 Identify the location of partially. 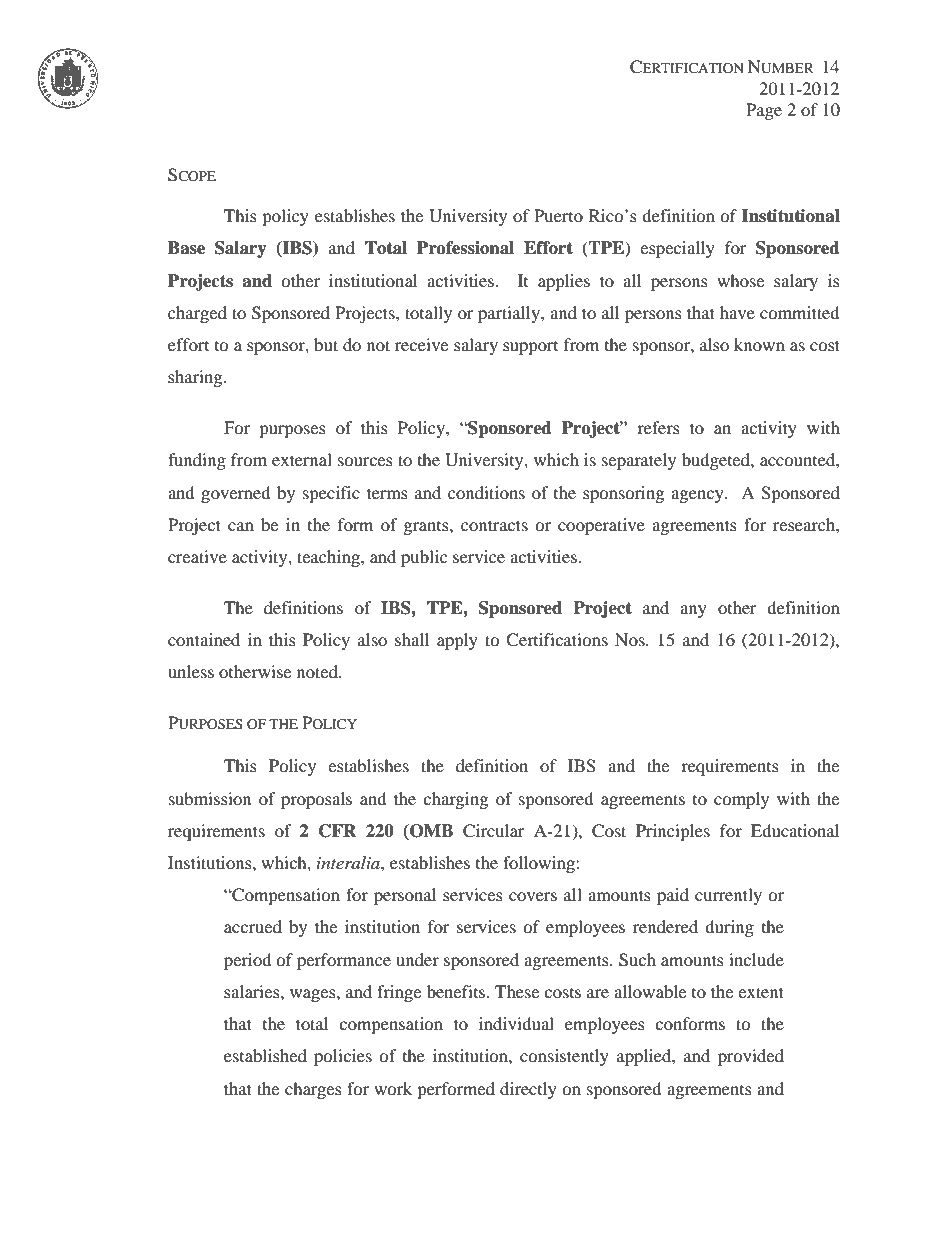
(510, 314).
